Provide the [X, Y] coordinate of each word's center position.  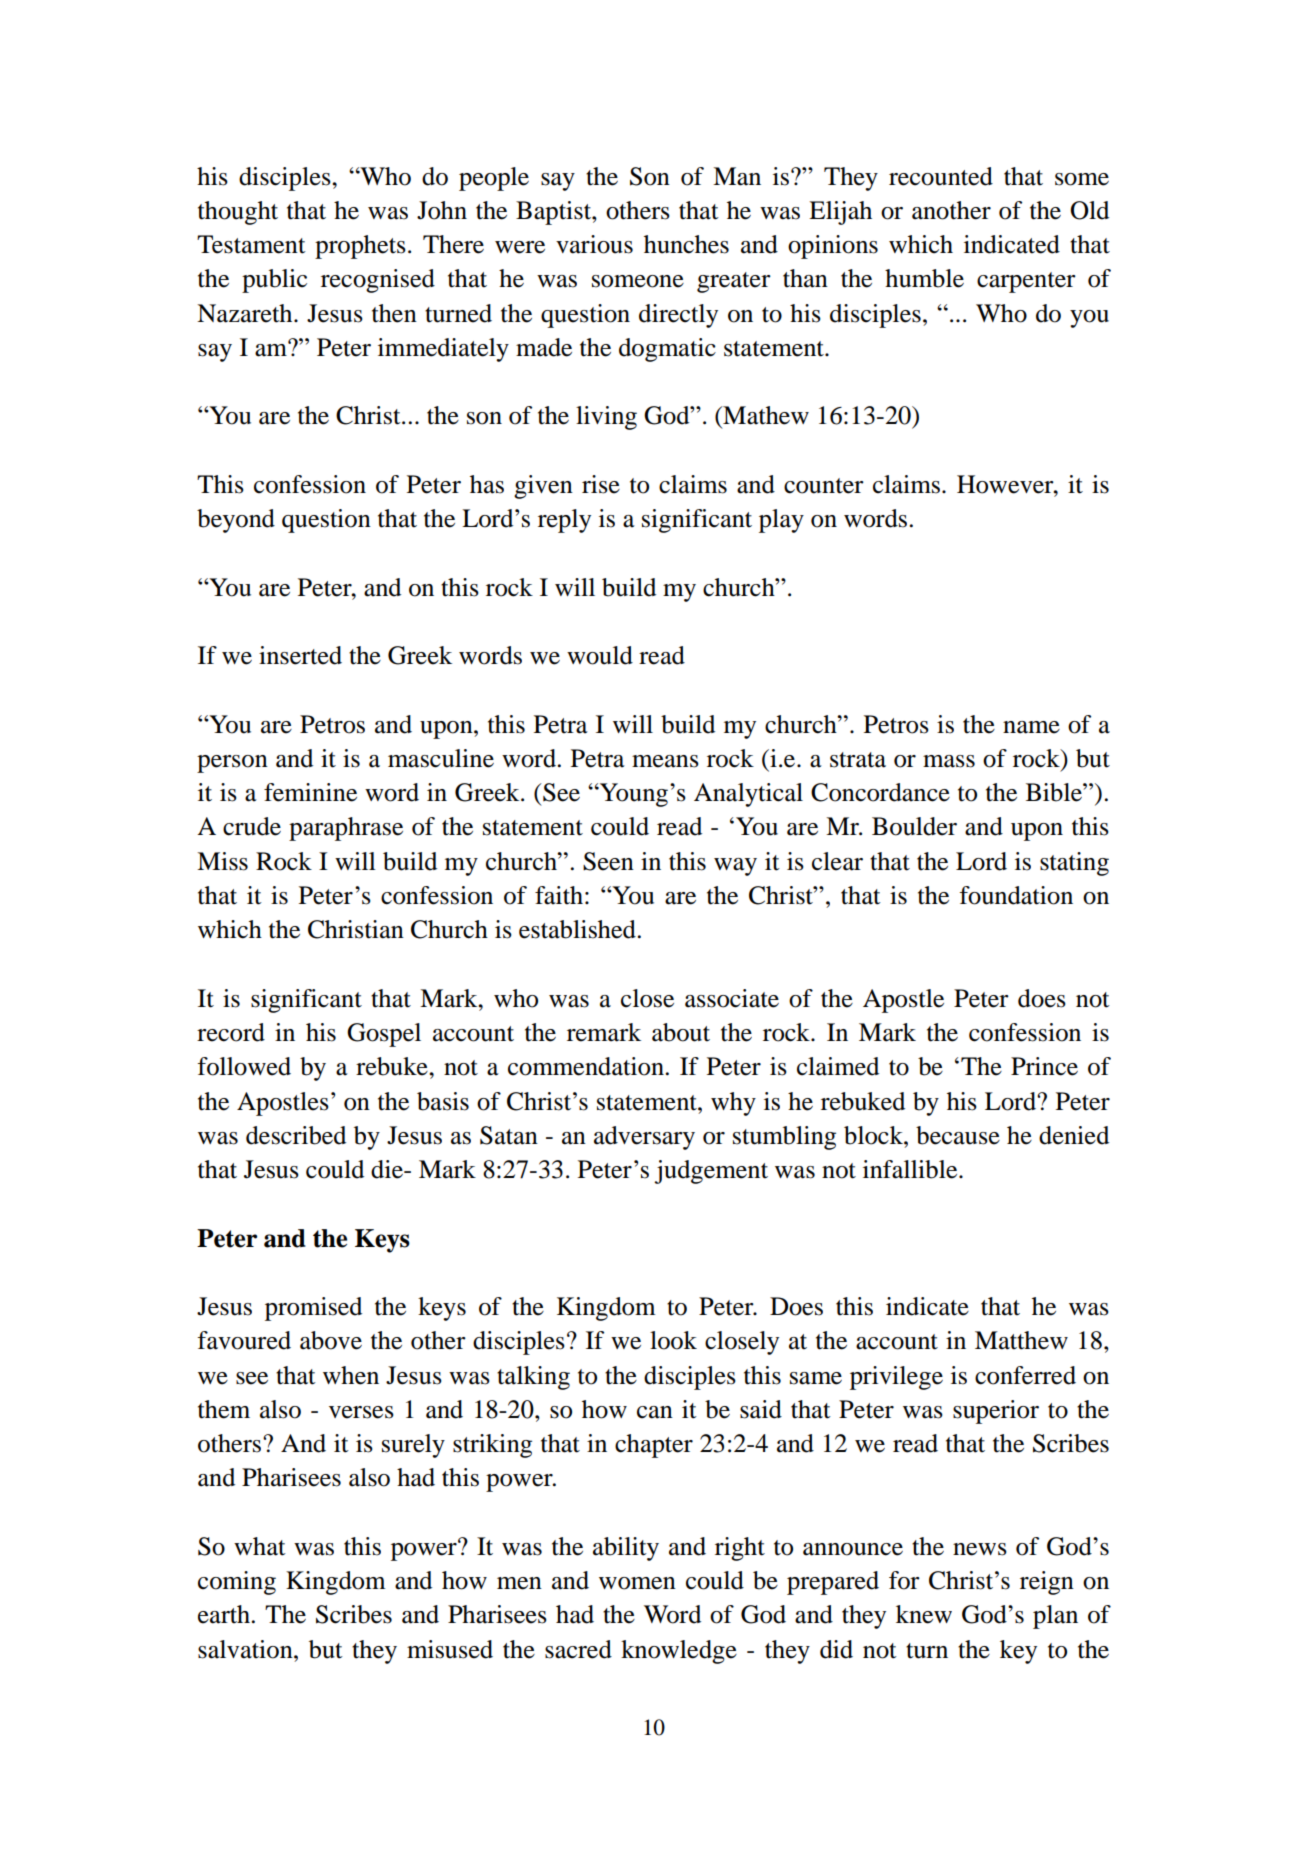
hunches [686, 244]
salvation [246, 1649]
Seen [608, 861]
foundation [1016, 895]
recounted [941, 176]
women [637, 1583]
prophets [360, 247]
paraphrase [346, 829]
